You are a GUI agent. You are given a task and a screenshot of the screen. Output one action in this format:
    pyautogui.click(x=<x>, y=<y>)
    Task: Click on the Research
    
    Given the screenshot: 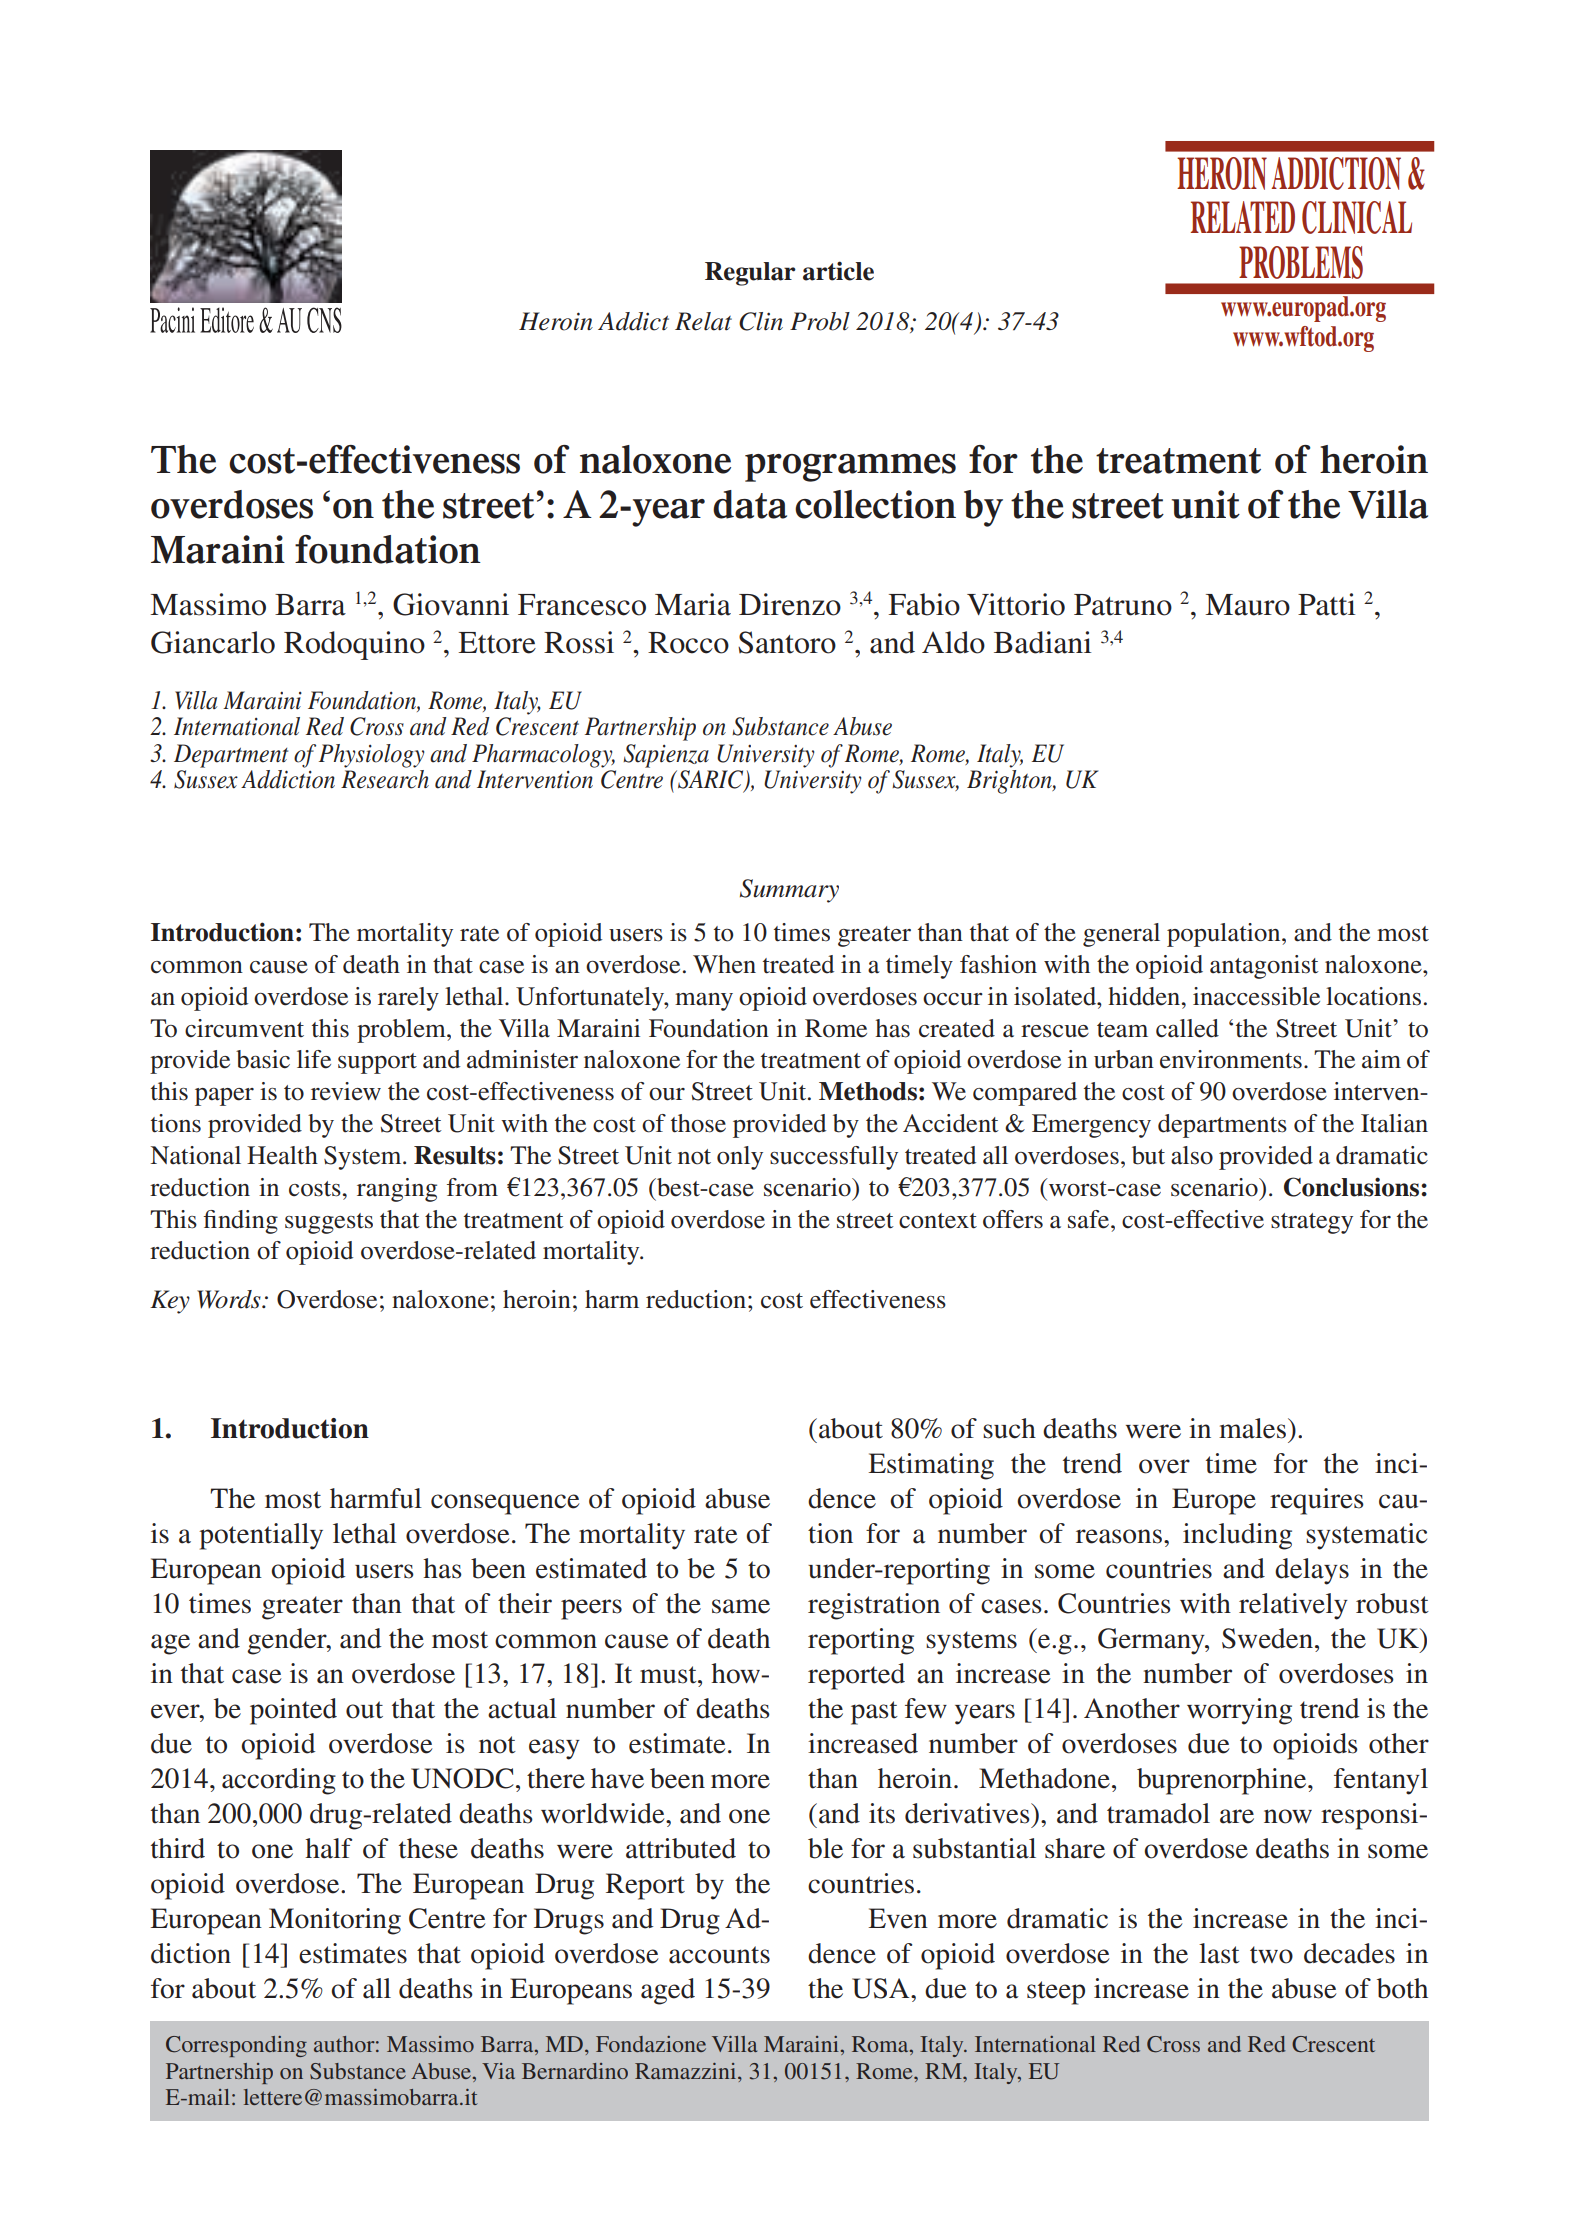 What is the action you would take?
    pyautogui.click(x=385, y=779)
